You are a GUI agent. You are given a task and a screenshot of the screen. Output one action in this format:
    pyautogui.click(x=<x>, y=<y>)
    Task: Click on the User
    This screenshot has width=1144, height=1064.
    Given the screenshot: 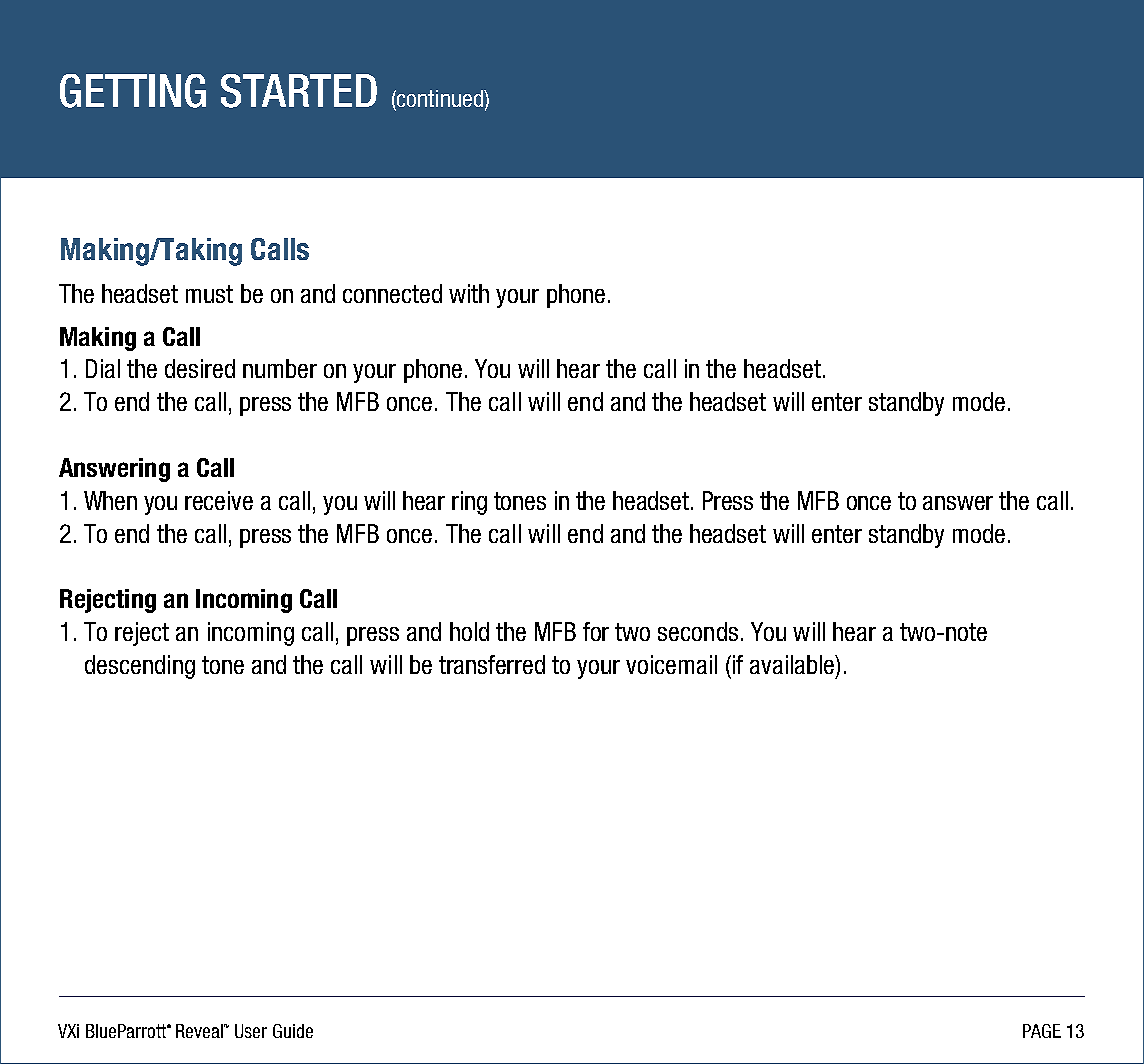 What is the action you would take?
    pyautogui.click(x=251, y=1031)
